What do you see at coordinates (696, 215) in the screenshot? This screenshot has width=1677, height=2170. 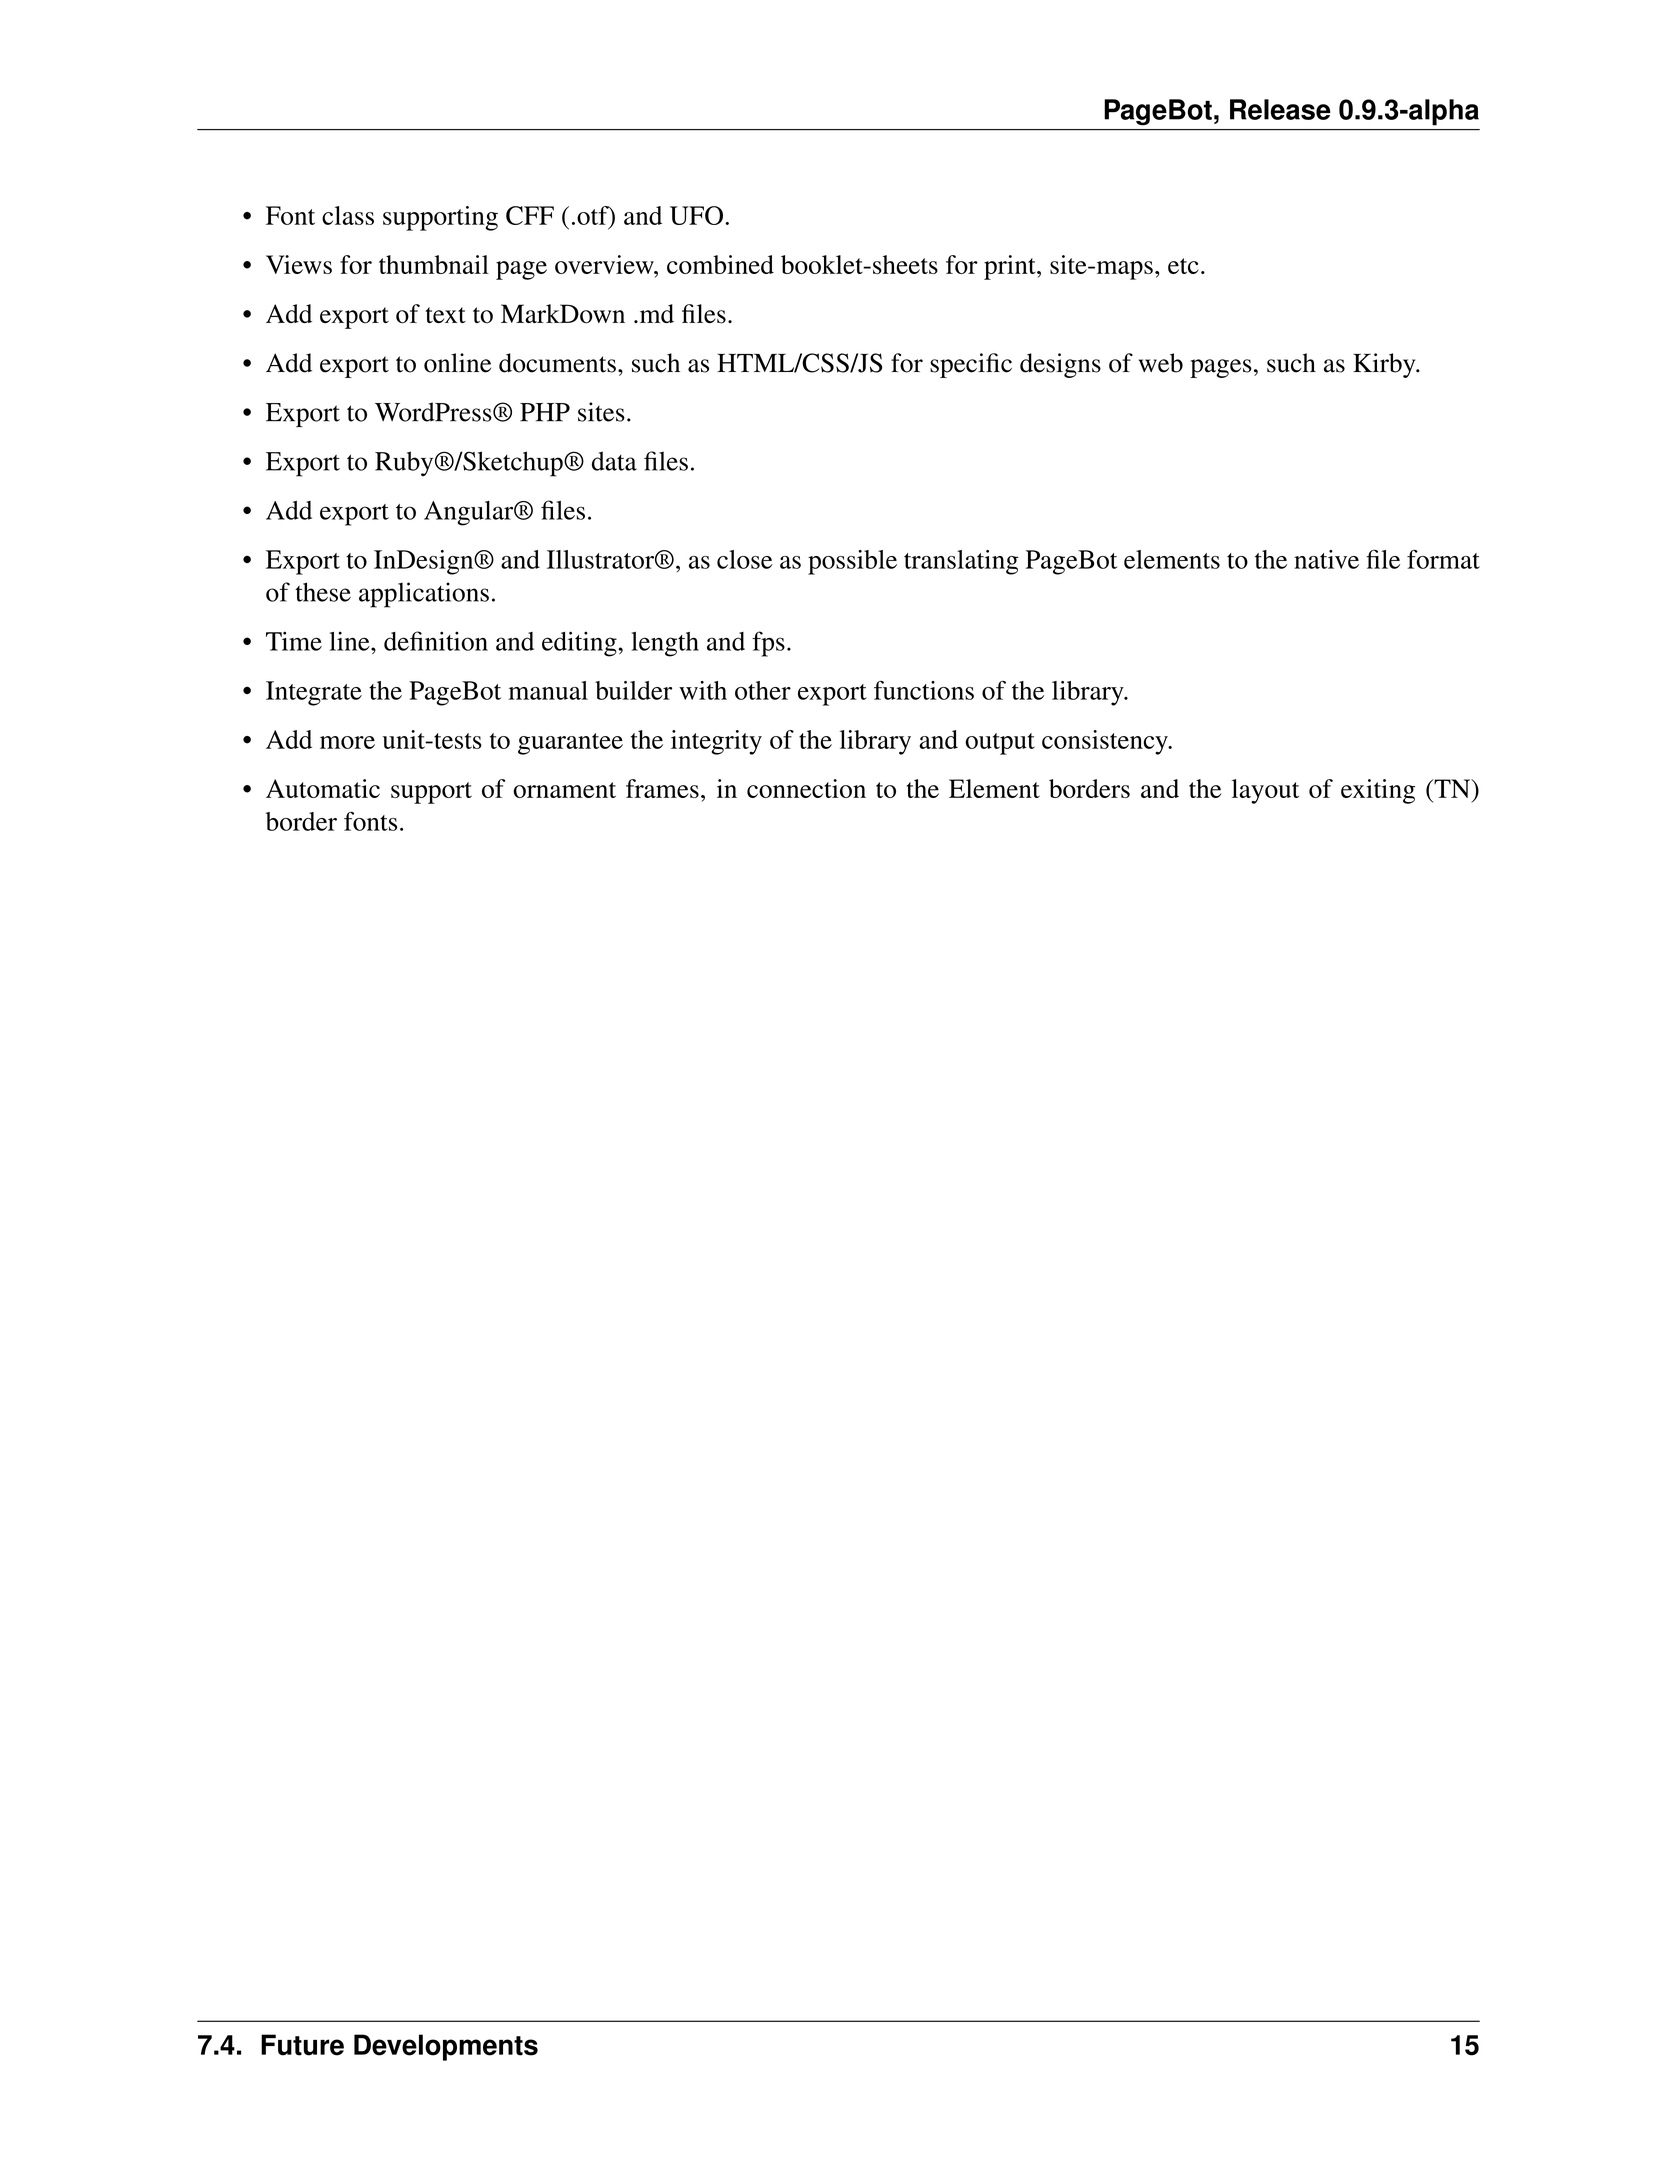 I see `UFO` at bounding box center [696, 215].
